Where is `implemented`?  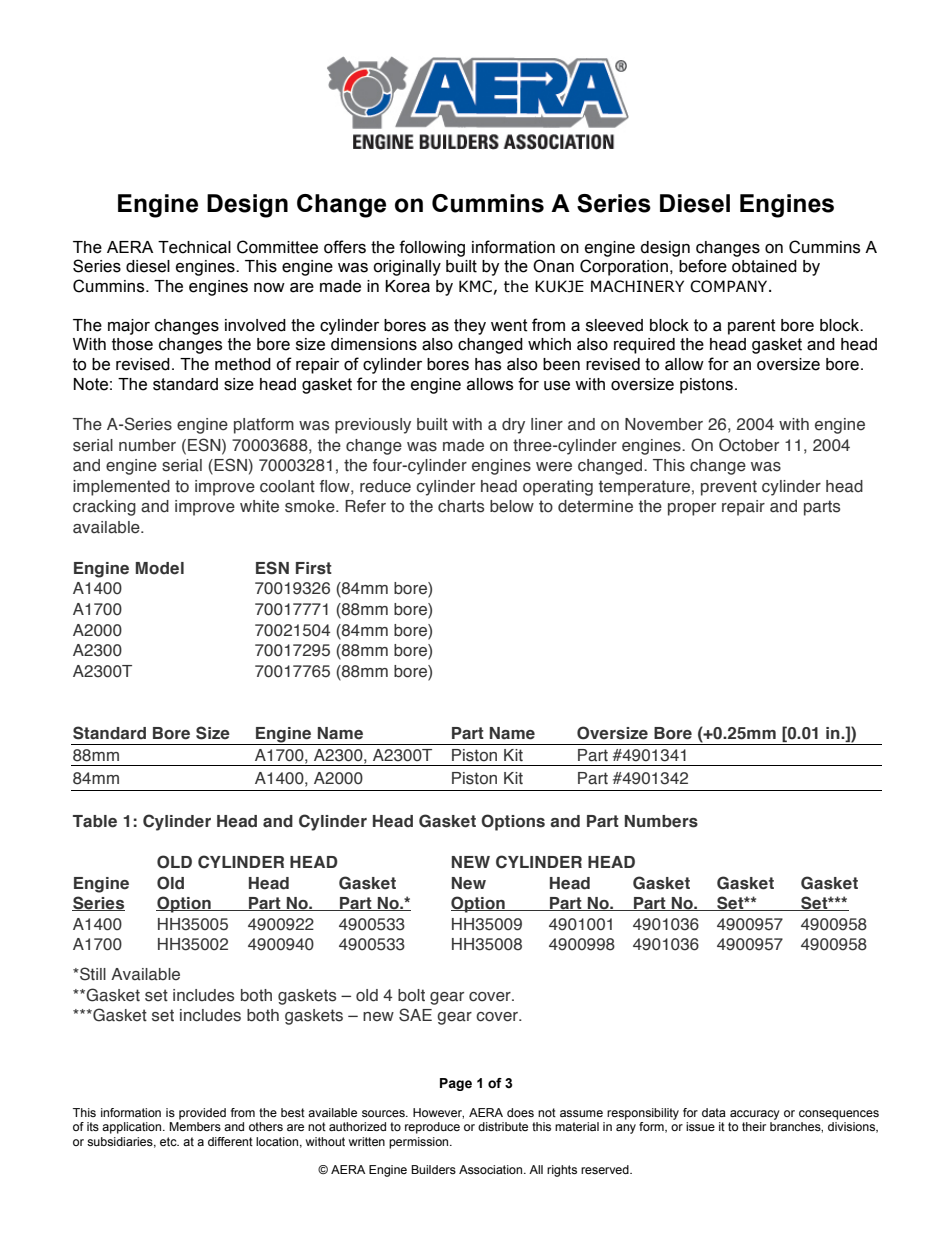 implemented is located at coordinates (121, 488).
